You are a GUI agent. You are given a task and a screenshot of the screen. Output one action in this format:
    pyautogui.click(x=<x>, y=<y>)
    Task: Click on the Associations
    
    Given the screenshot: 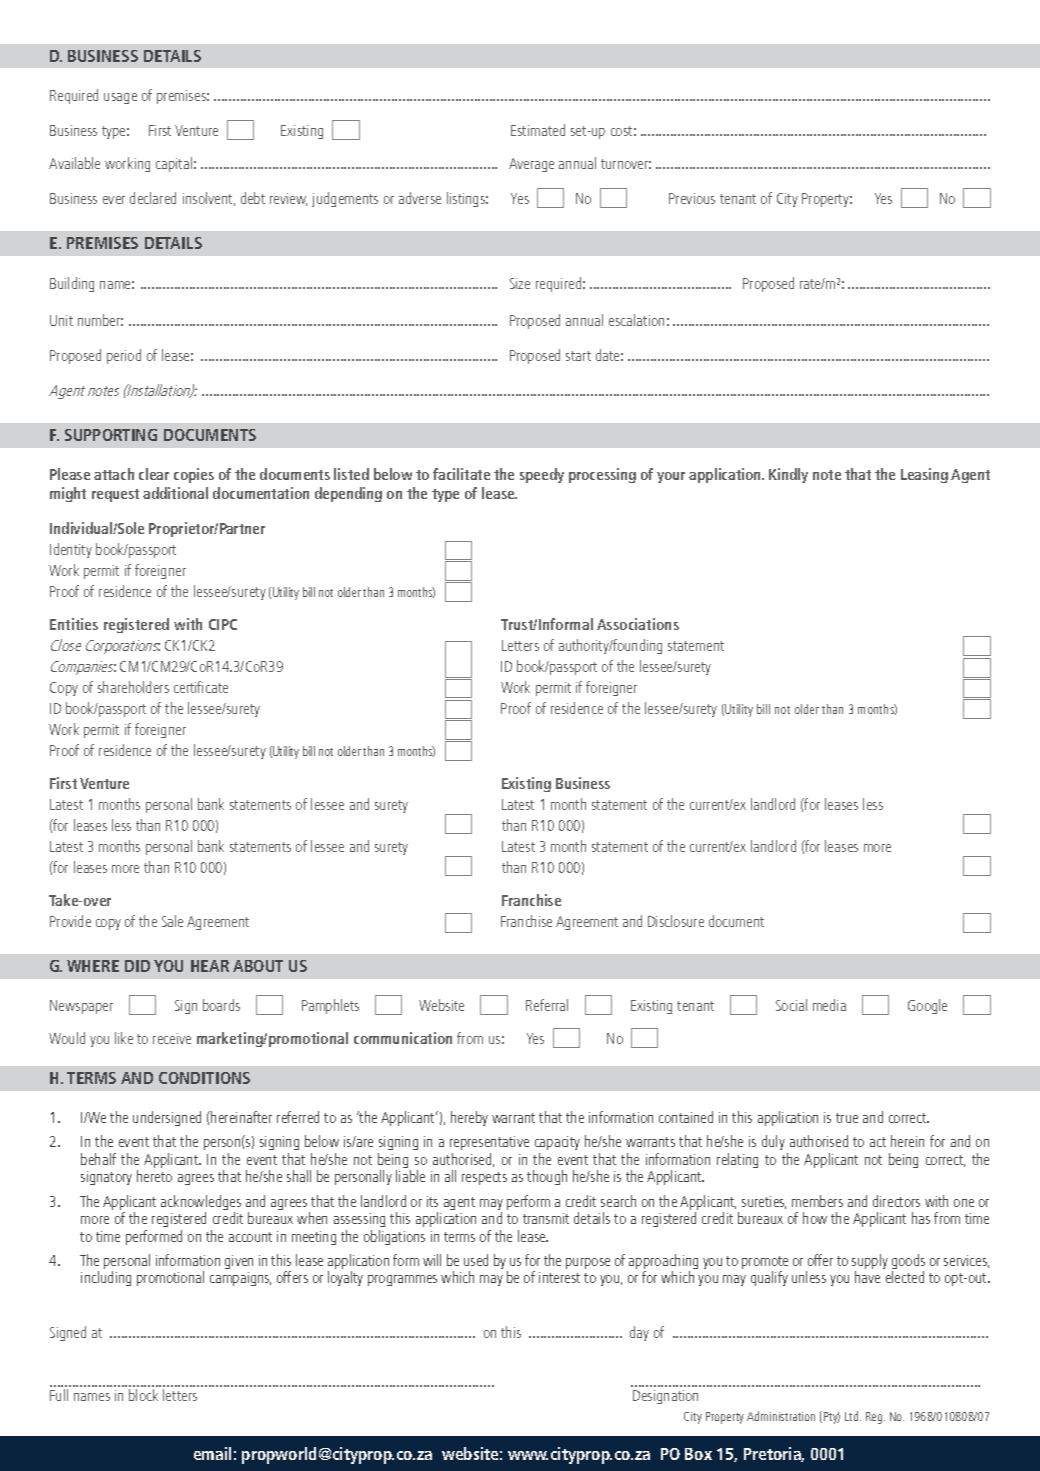 What is the action you would take?
    pyautogui.click(x=638, y=624)
